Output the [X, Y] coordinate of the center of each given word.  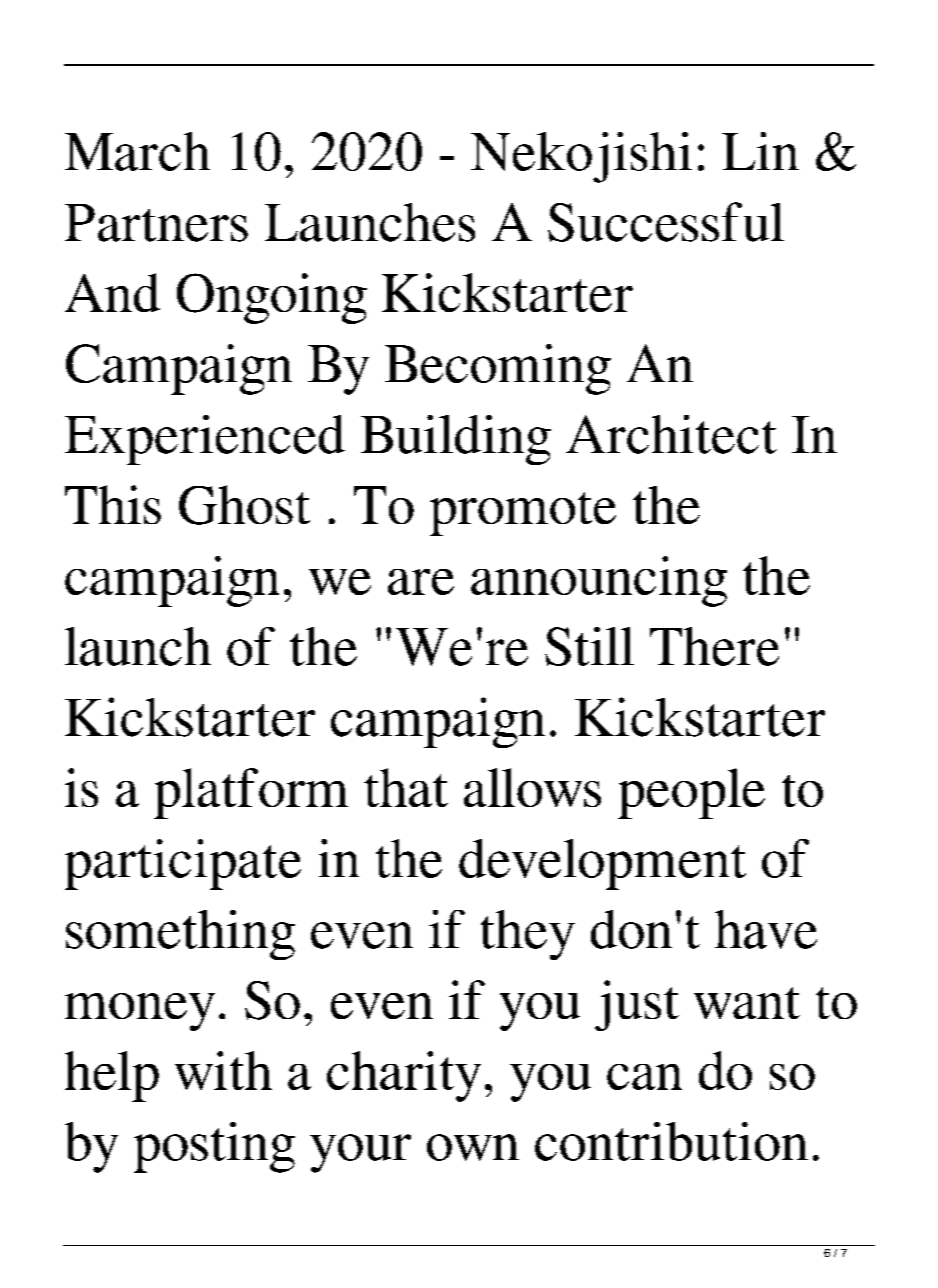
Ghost [244, 505]
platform [251, 793]
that [406, 787]
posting [214, 1147]
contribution [671, 1141]
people [691, 793]
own [473, 1147]
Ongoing [272, 298]
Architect [671, 434]
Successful [666, 222]
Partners [156, 223]
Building [456, 440]
